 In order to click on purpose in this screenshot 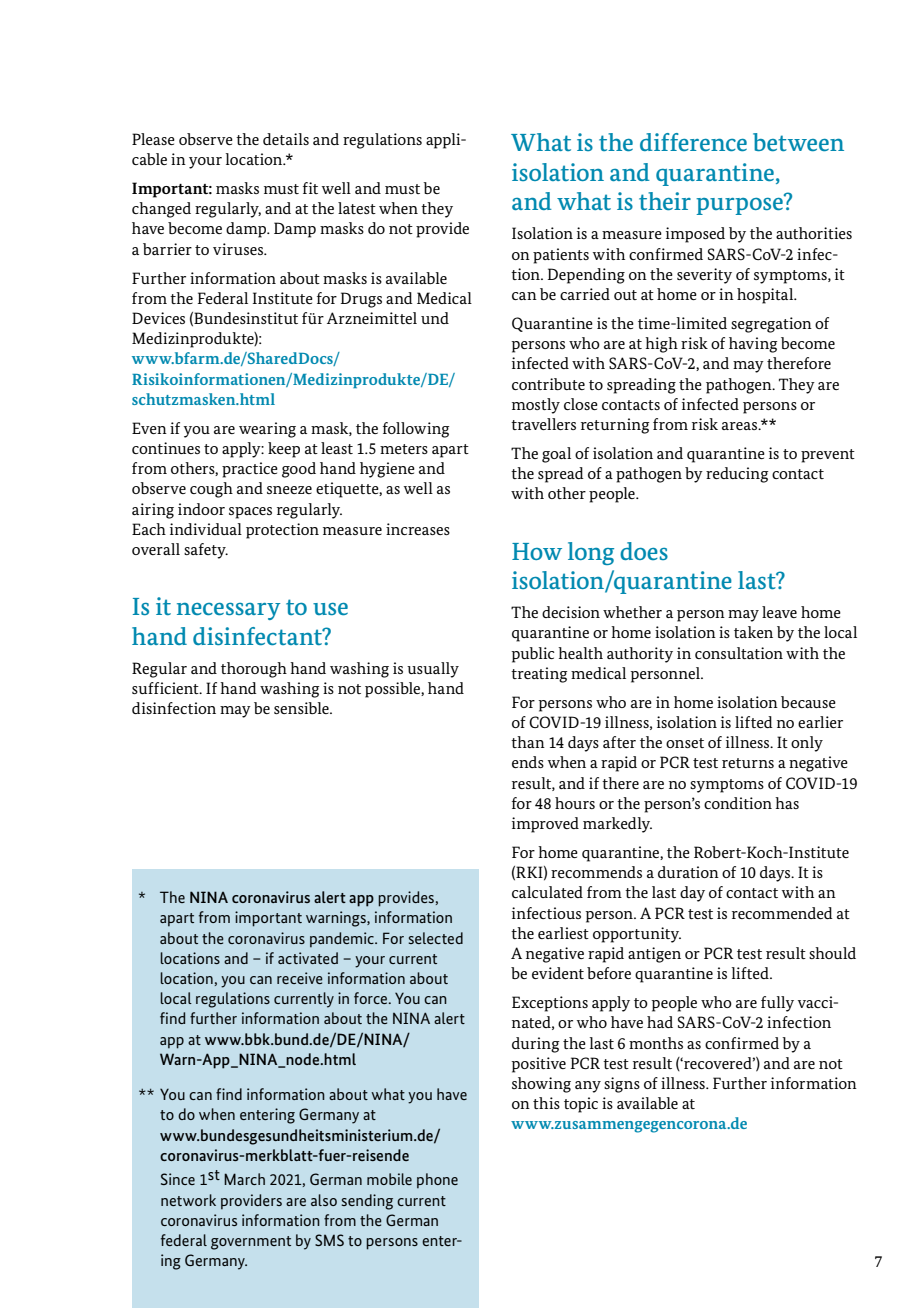, I will do `click(740, 205)`.
